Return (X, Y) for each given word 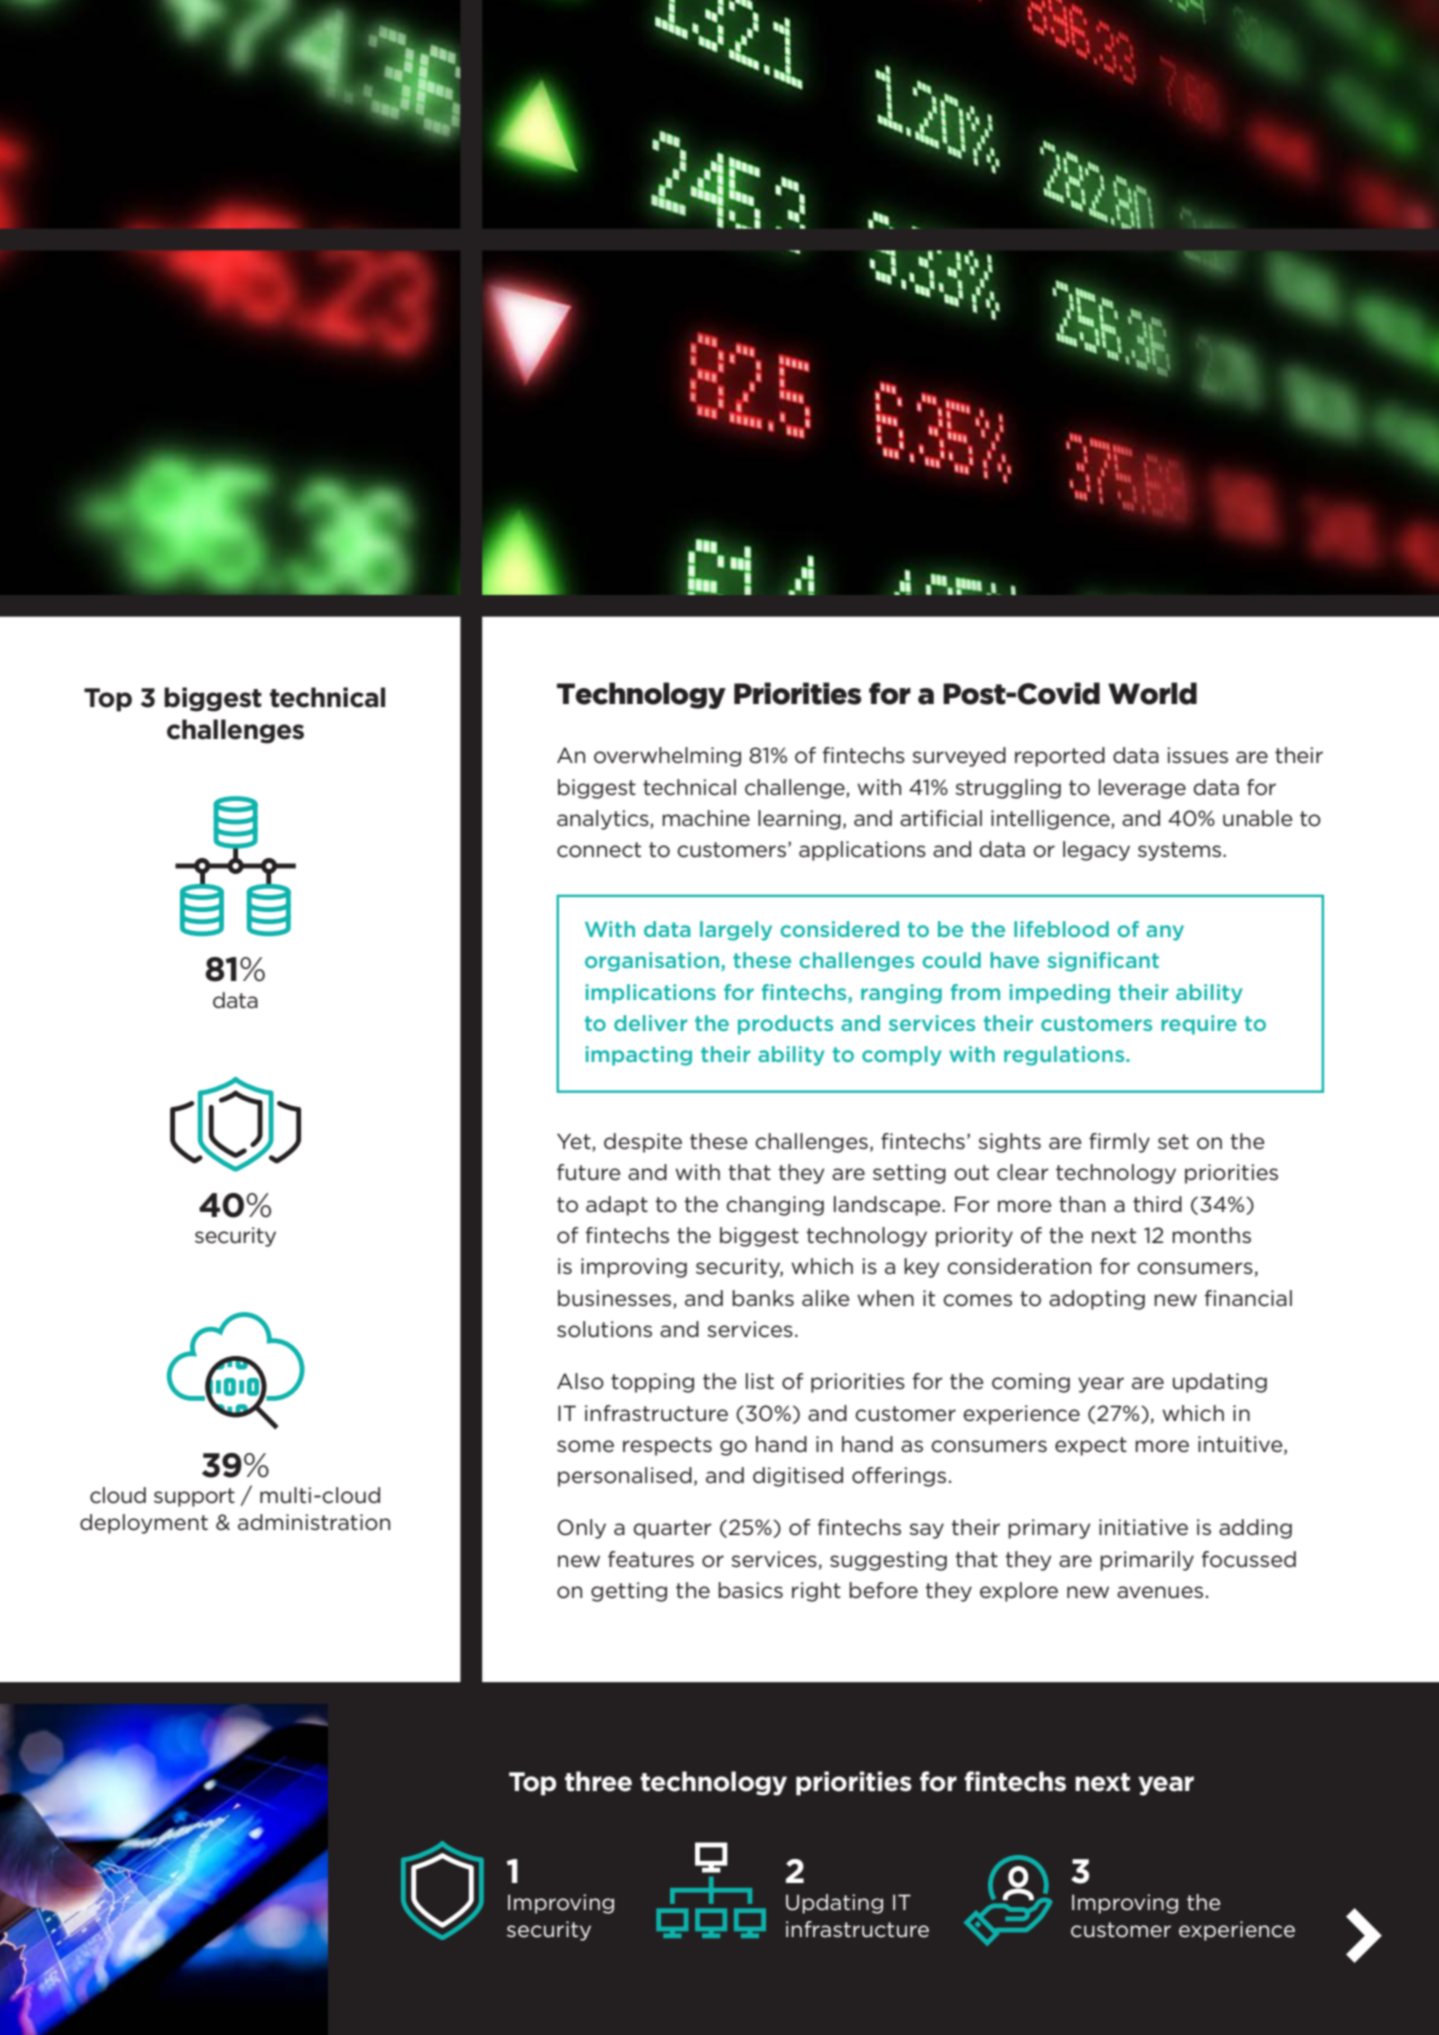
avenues (1160, 1592)
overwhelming (667, 757)
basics (750, 1590)
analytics (604, 820)
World (1152, 693)
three (598, 1781)
